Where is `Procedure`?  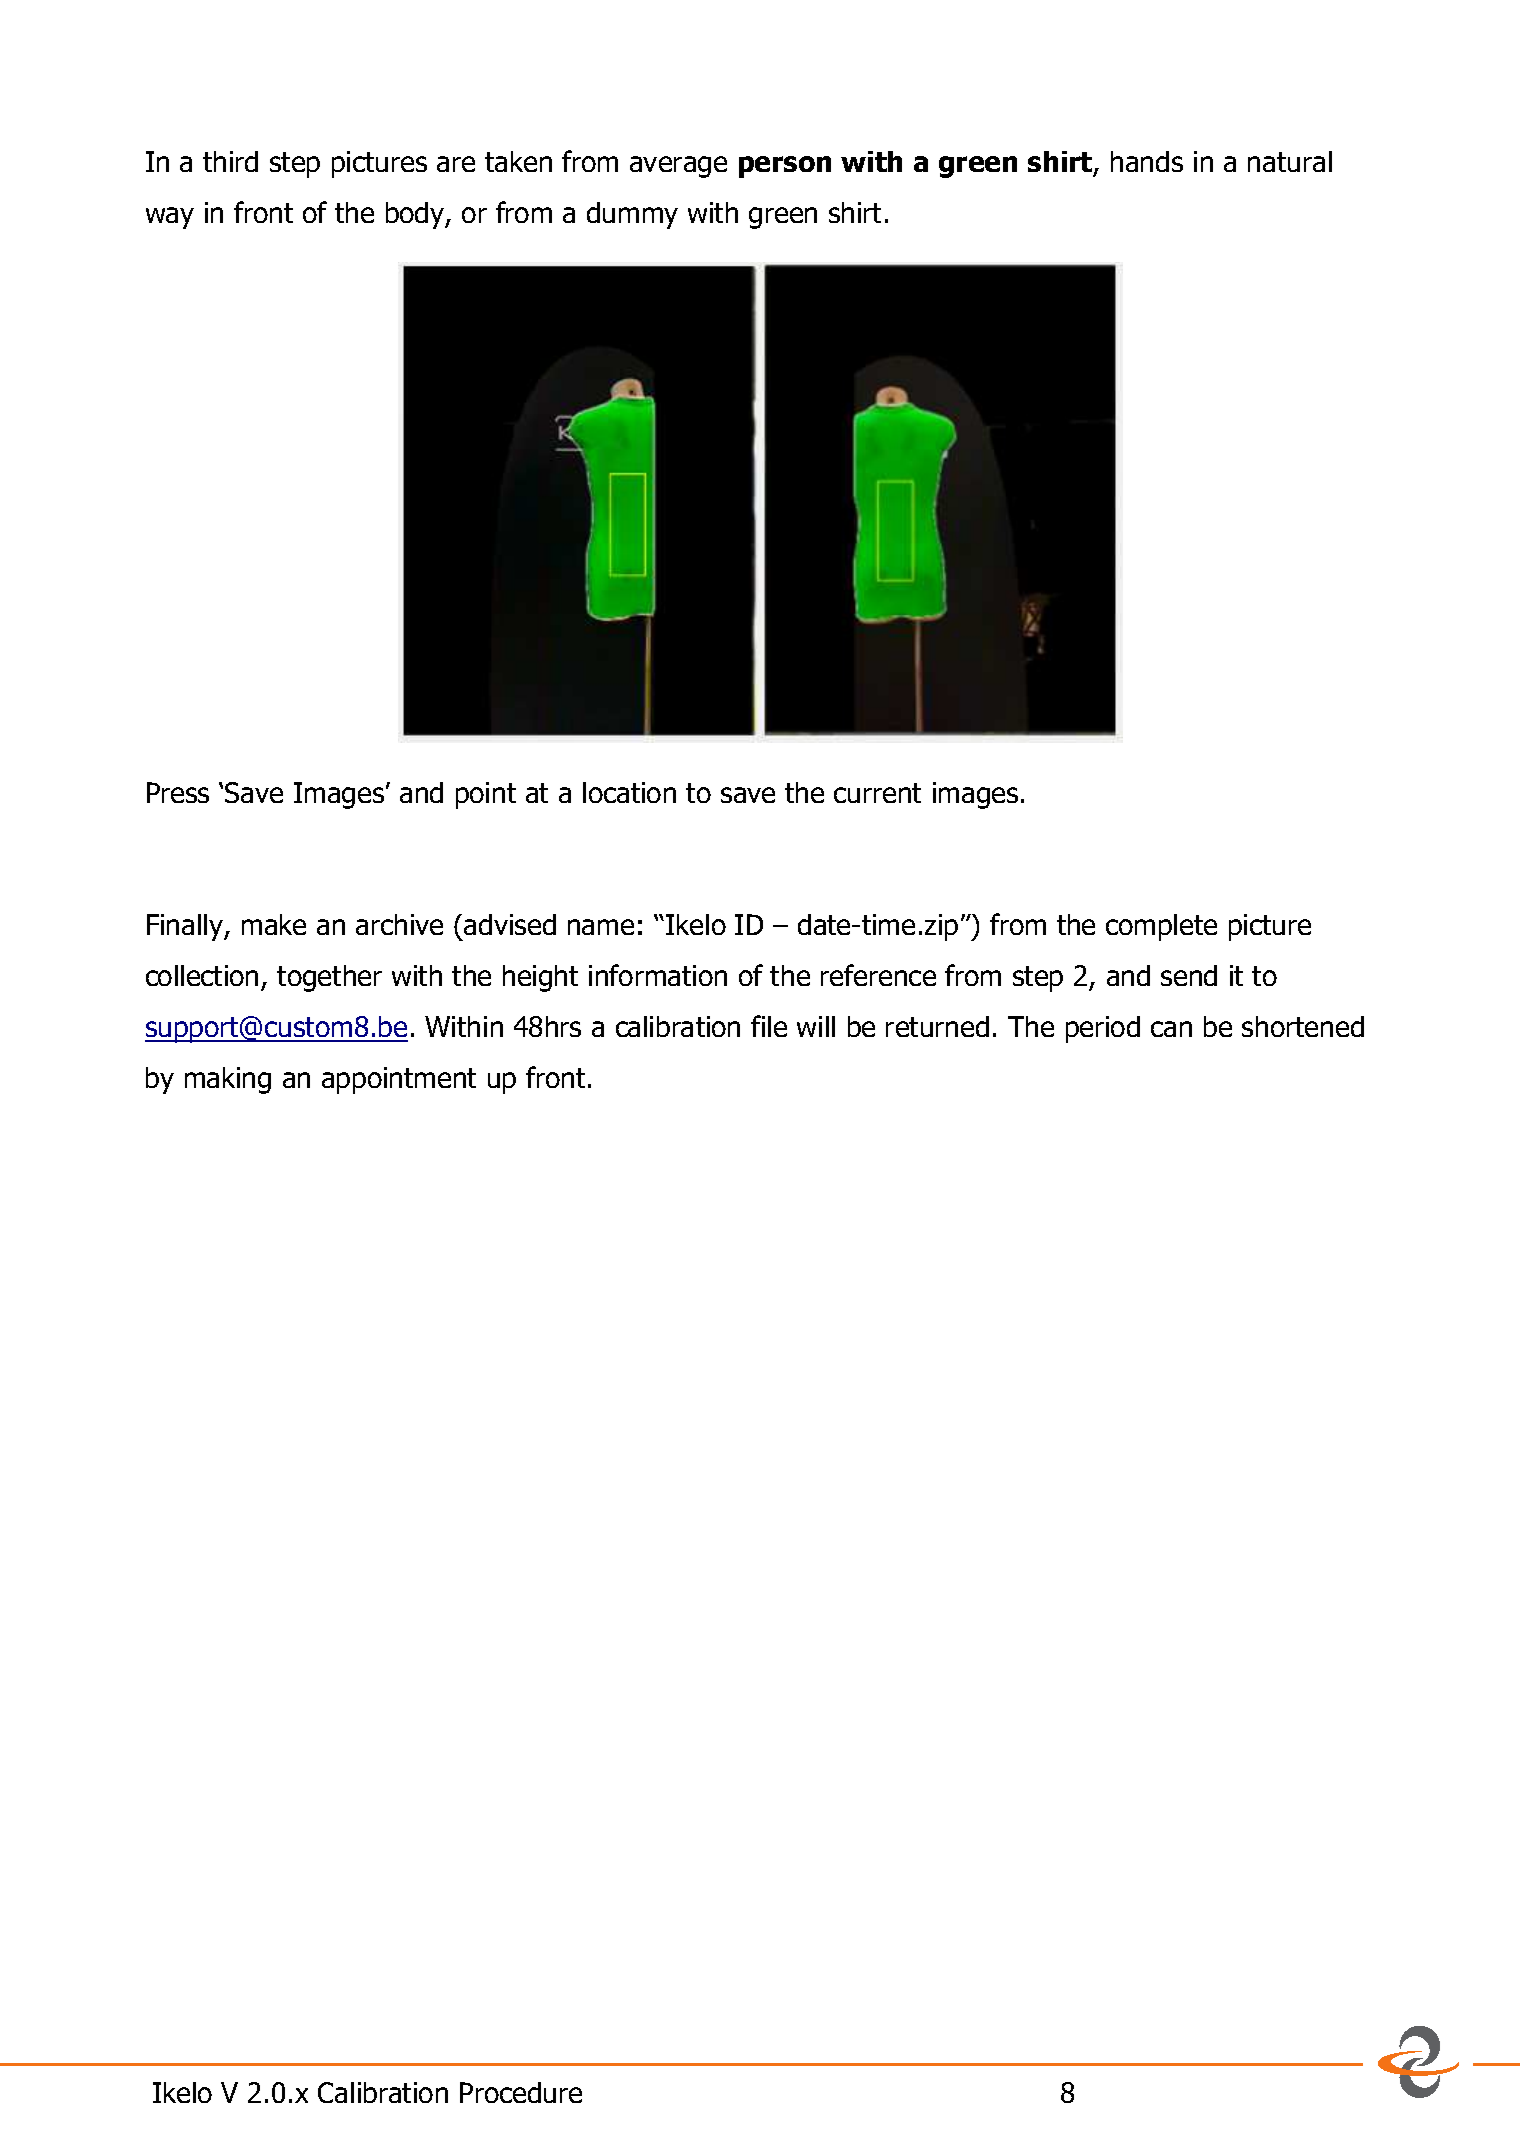
Procedure is located at coordinates (521, 2092).
